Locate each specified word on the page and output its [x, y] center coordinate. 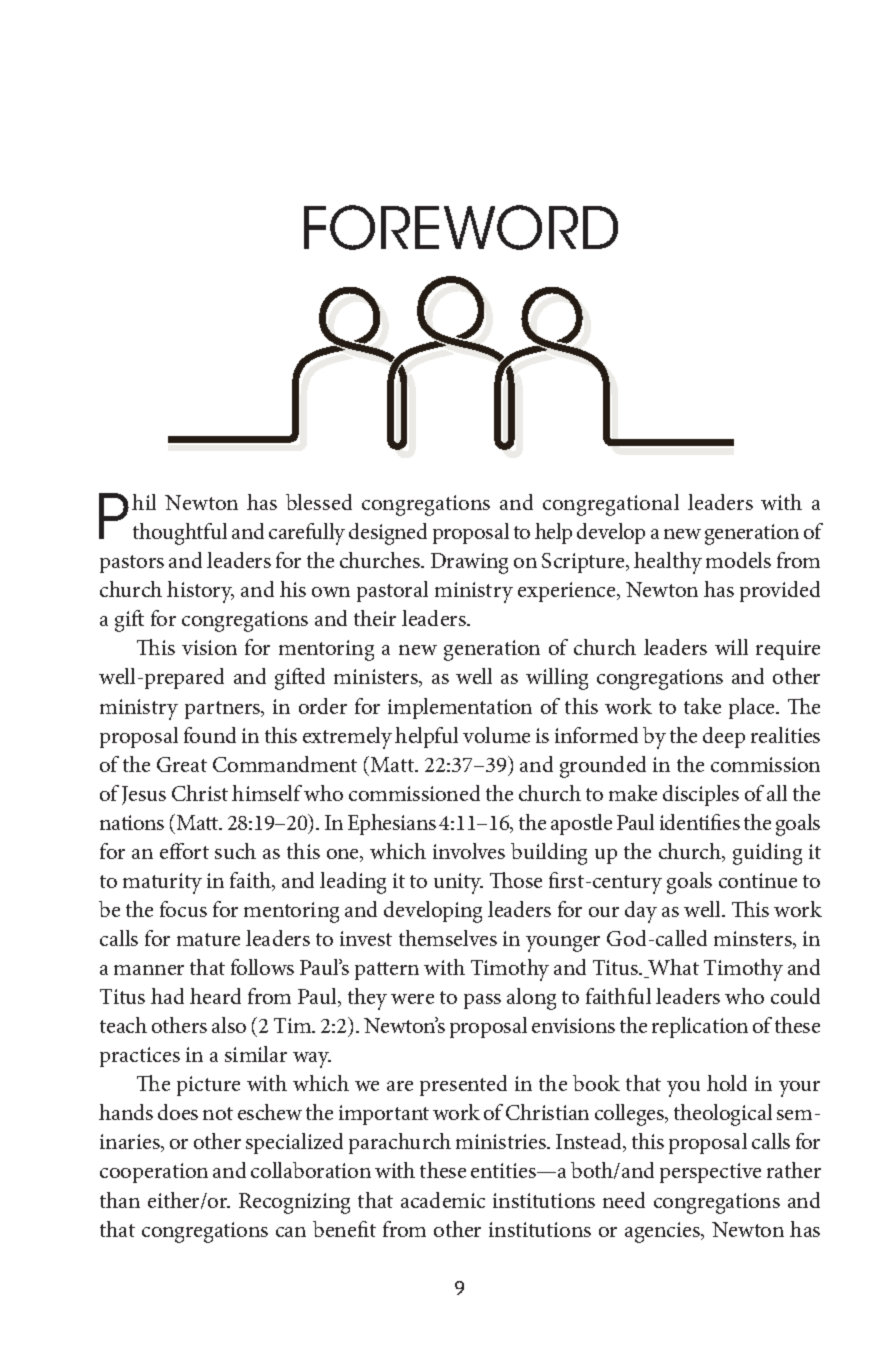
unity [458, 883]
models [738, 560]
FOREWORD [461, 227]
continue [758, 880]
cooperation [154, 1173]
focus [183, 909]
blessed [319, 502]
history [200, 592]
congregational [611, 505]
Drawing [469, 563]
